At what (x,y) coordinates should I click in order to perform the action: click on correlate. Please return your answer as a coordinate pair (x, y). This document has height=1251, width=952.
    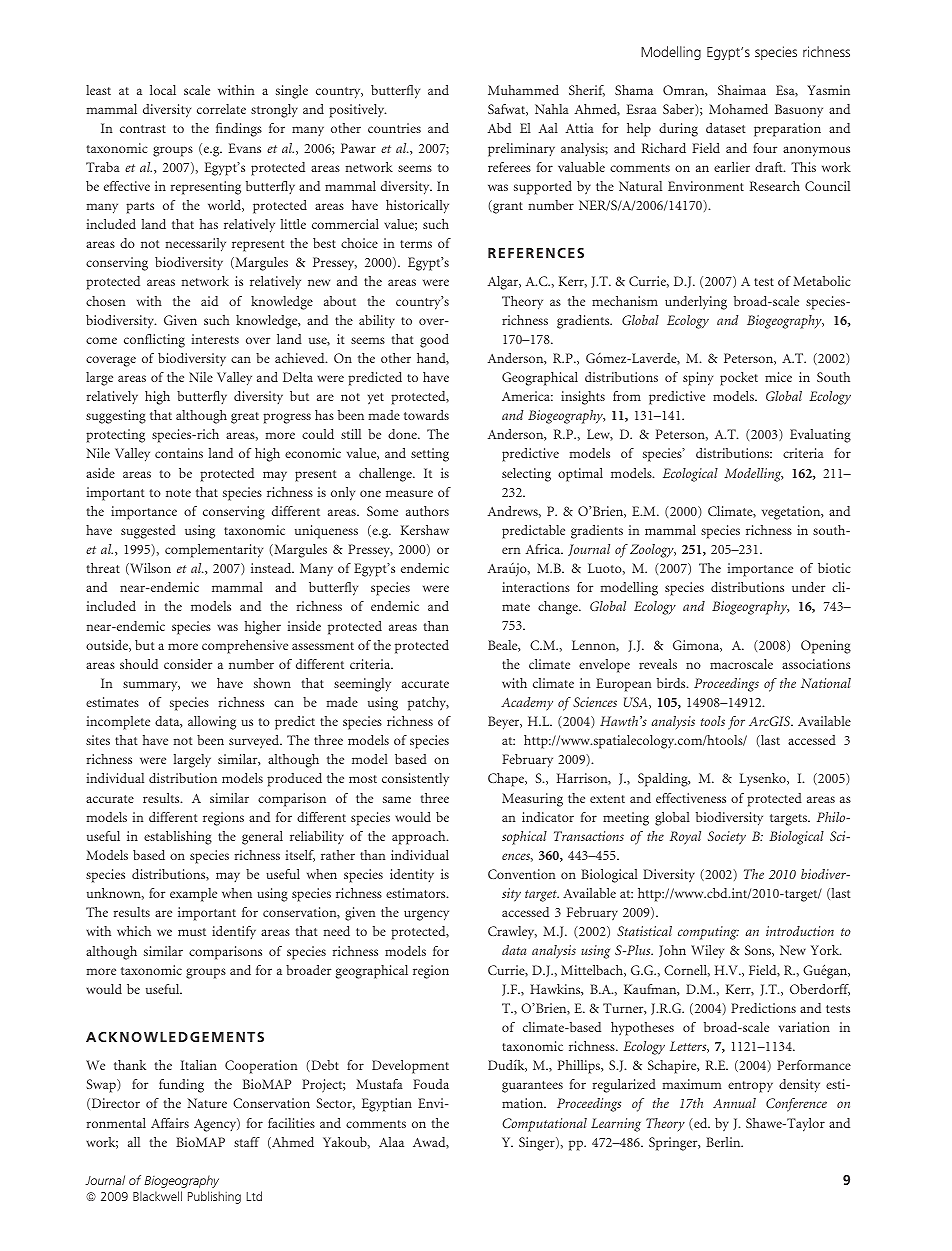
    Looking at the image, I should click on (221, 109).
